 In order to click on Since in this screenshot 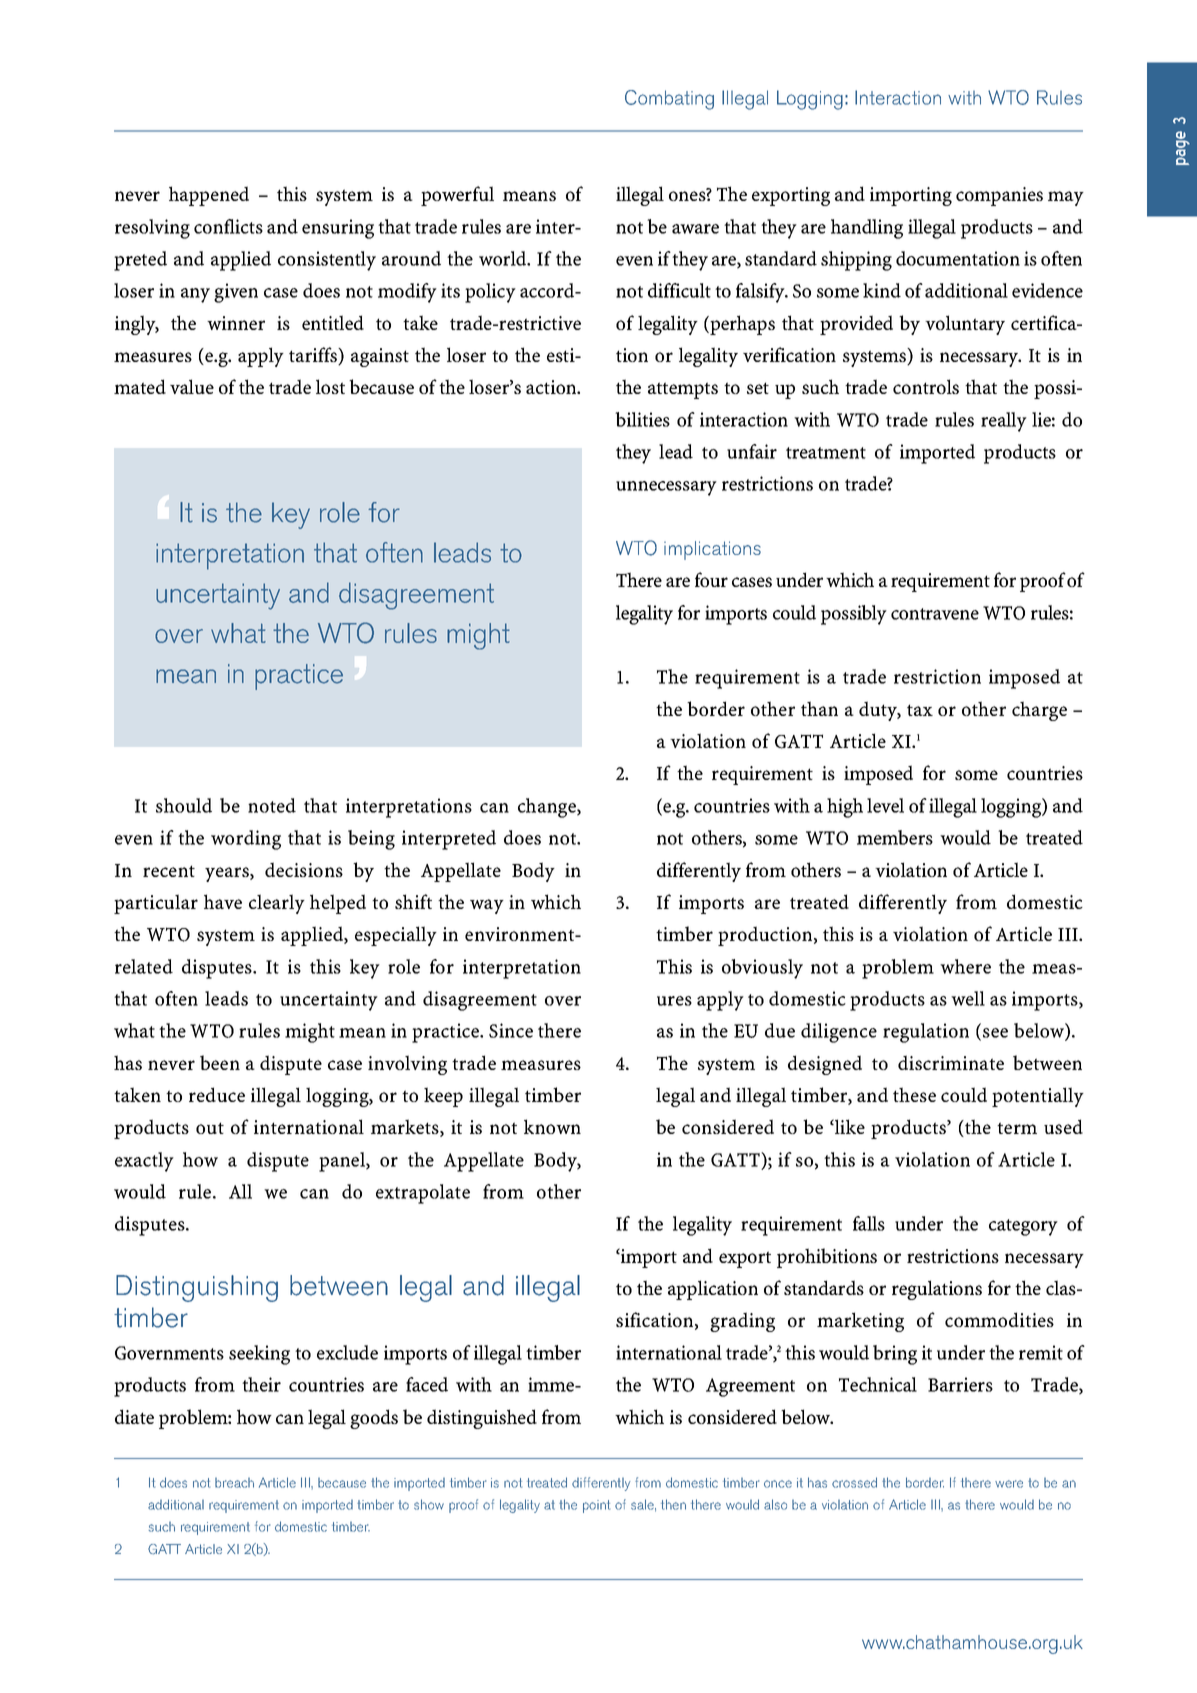, I will do `click(511, 1030)`.
